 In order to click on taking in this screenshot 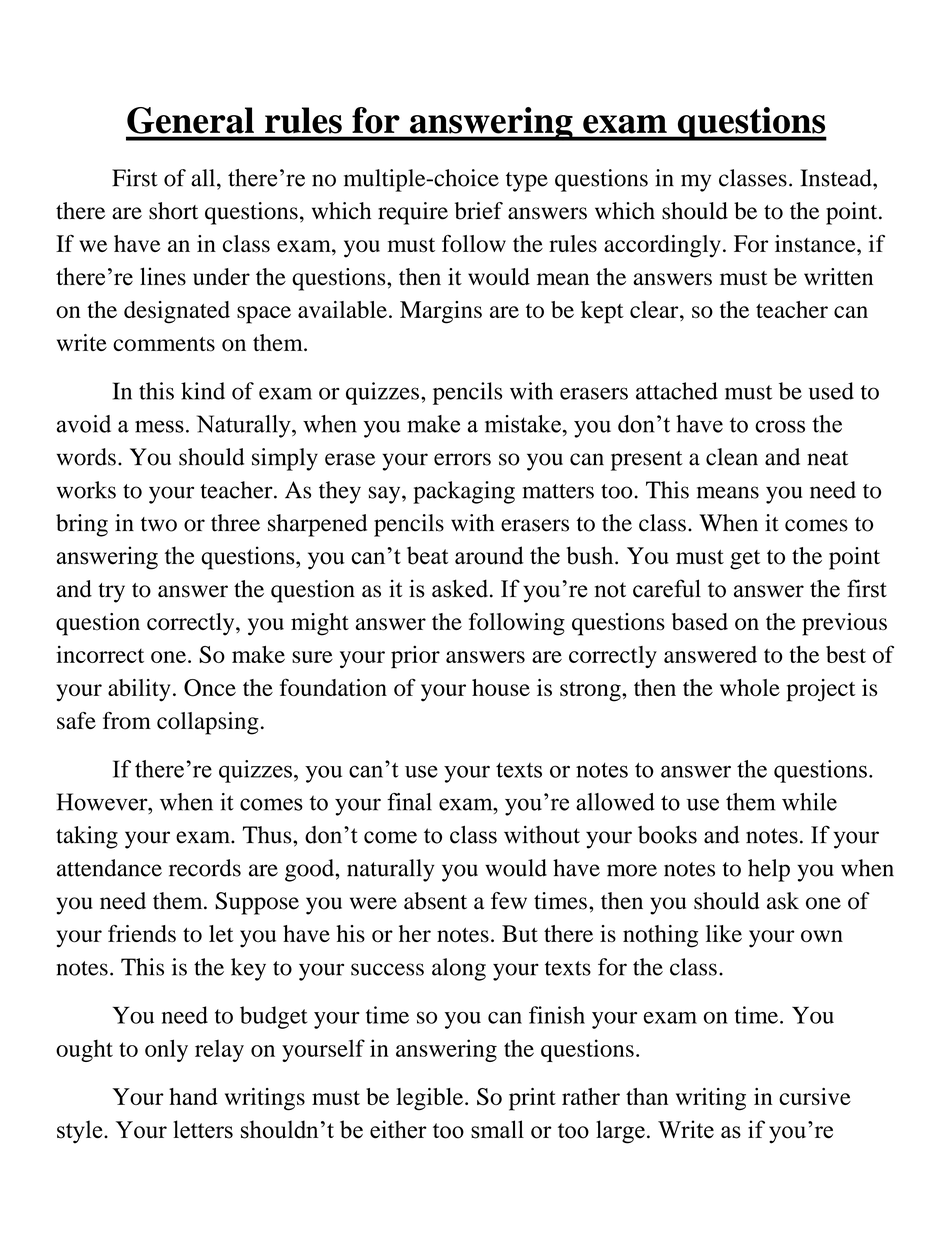, I will do `click(87, 837)`.
